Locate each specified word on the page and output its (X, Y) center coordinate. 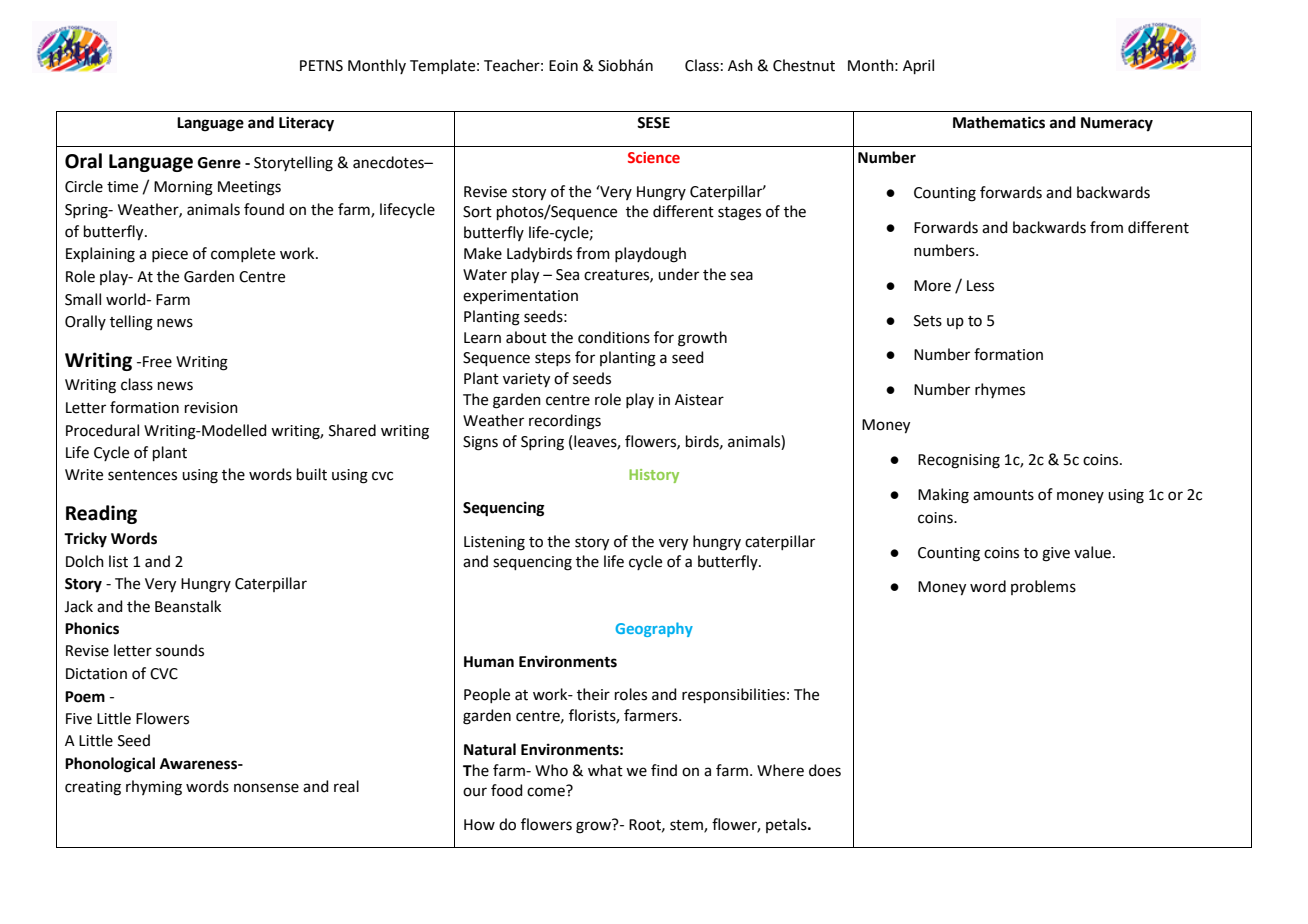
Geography (654, 629)
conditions (614, 337)
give (1056, 554)
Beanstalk (188, 606)
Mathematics (999, 122)
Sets (928, 321)
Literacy (306, 124)
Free (157, 362)
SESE (653, 123)
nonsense (266, 788)
